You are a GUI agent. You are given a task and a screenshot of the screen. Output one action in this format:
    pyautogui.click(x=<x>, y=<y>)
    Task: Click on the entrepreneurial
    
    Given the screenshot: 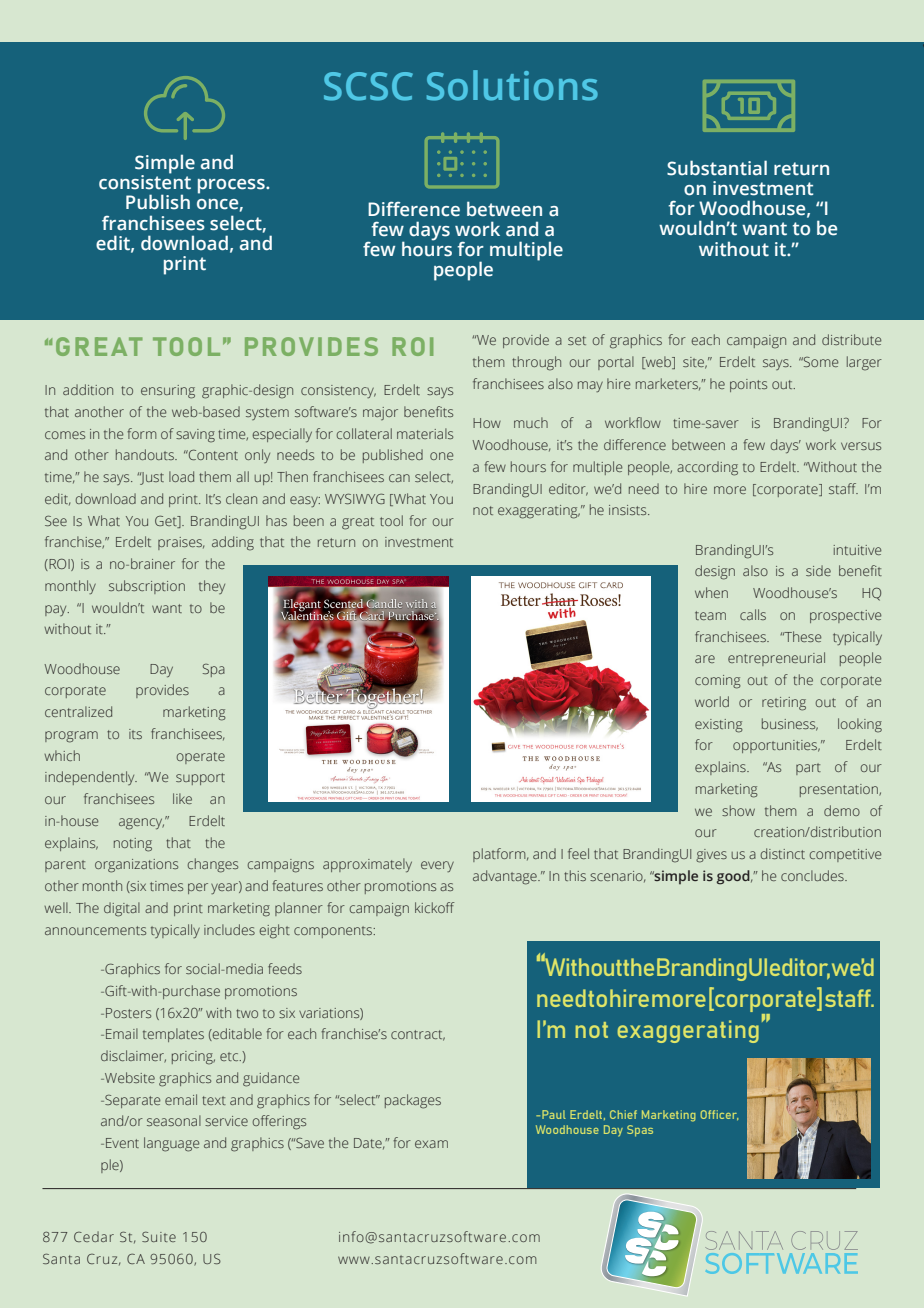 What is the action you would take?
    pyautogui.click(x=776, y=659)
